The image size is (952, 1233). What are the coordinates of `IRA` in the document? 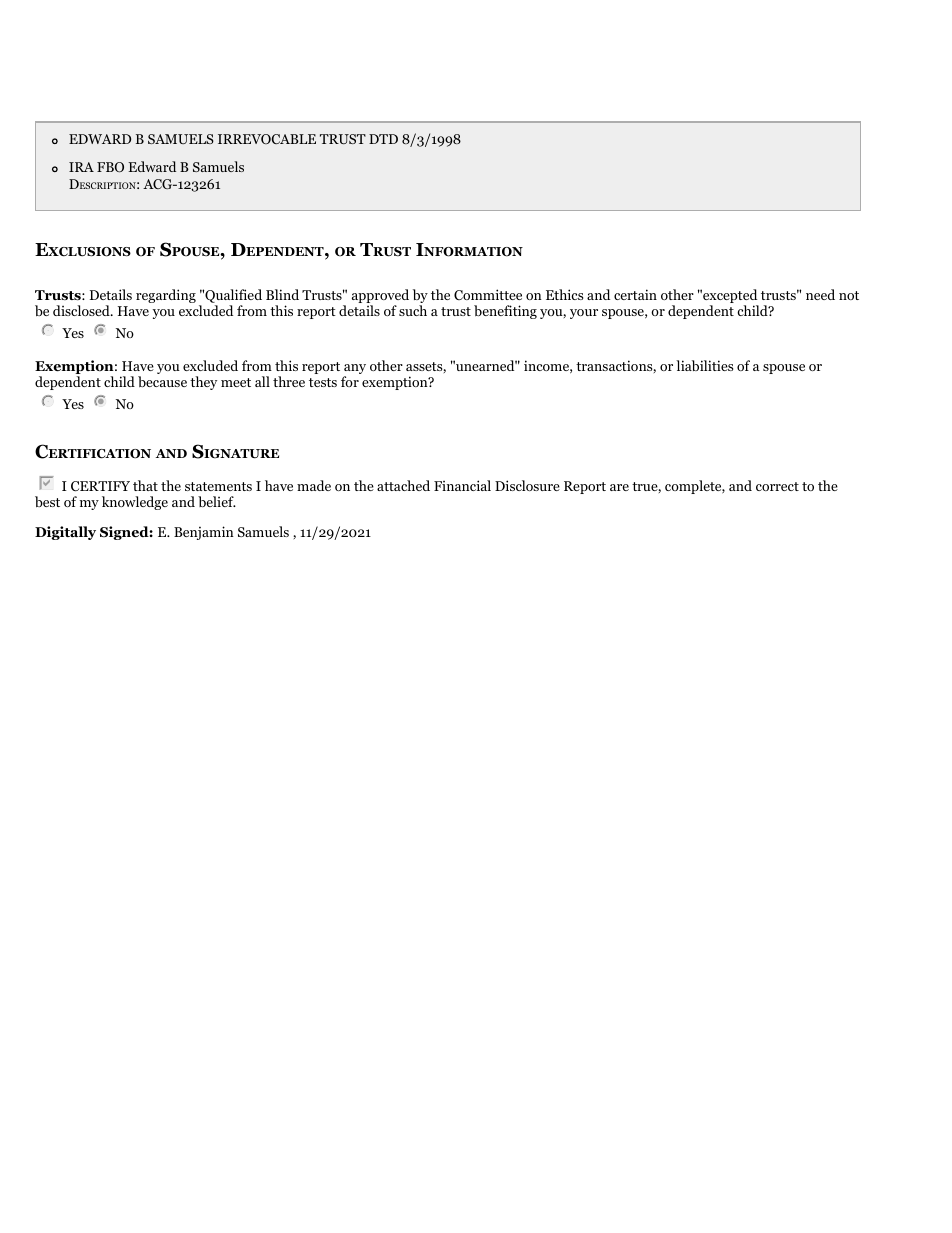 It's located at (81, 167).
